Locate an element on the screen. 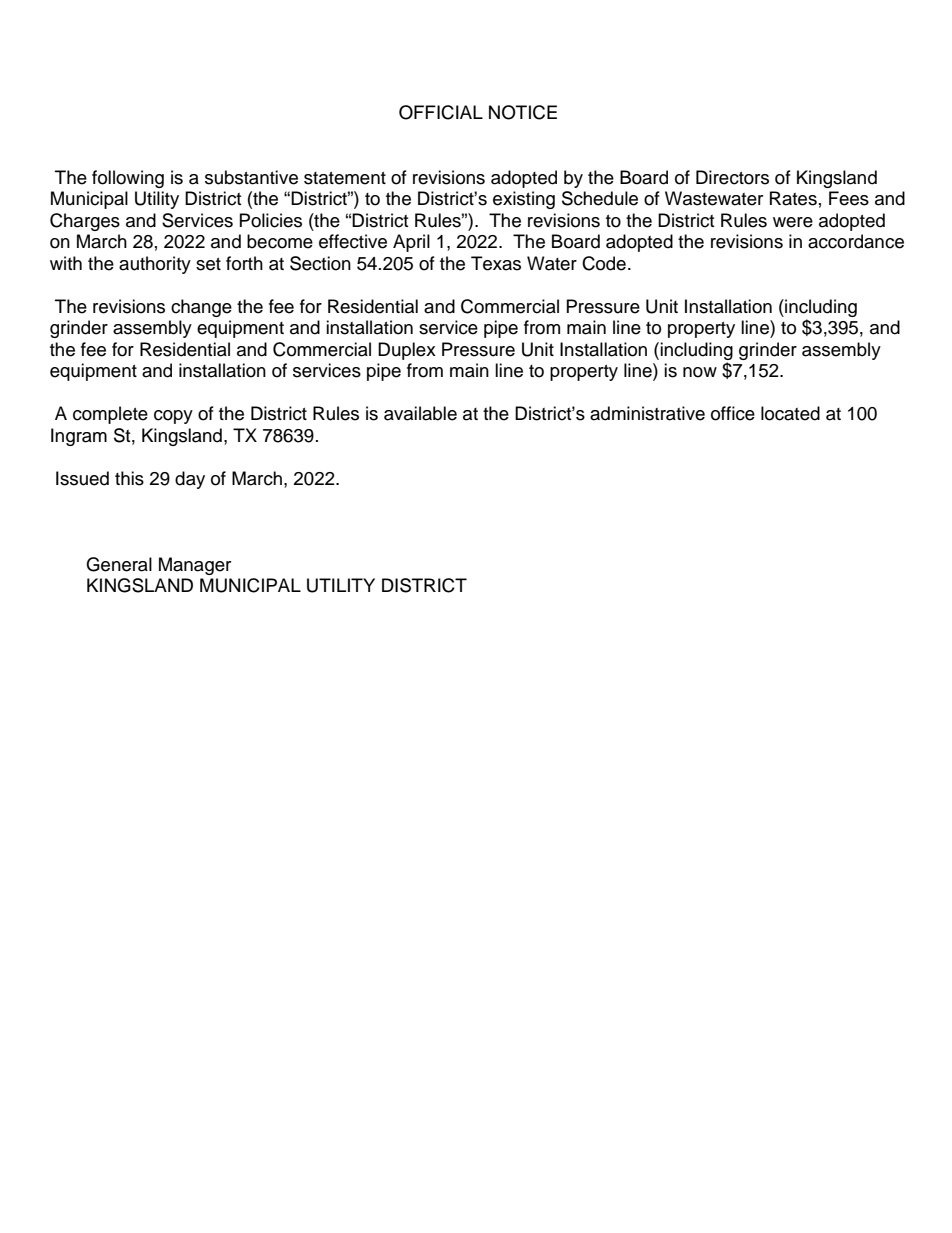  office is located at coordinates (733, 413).
